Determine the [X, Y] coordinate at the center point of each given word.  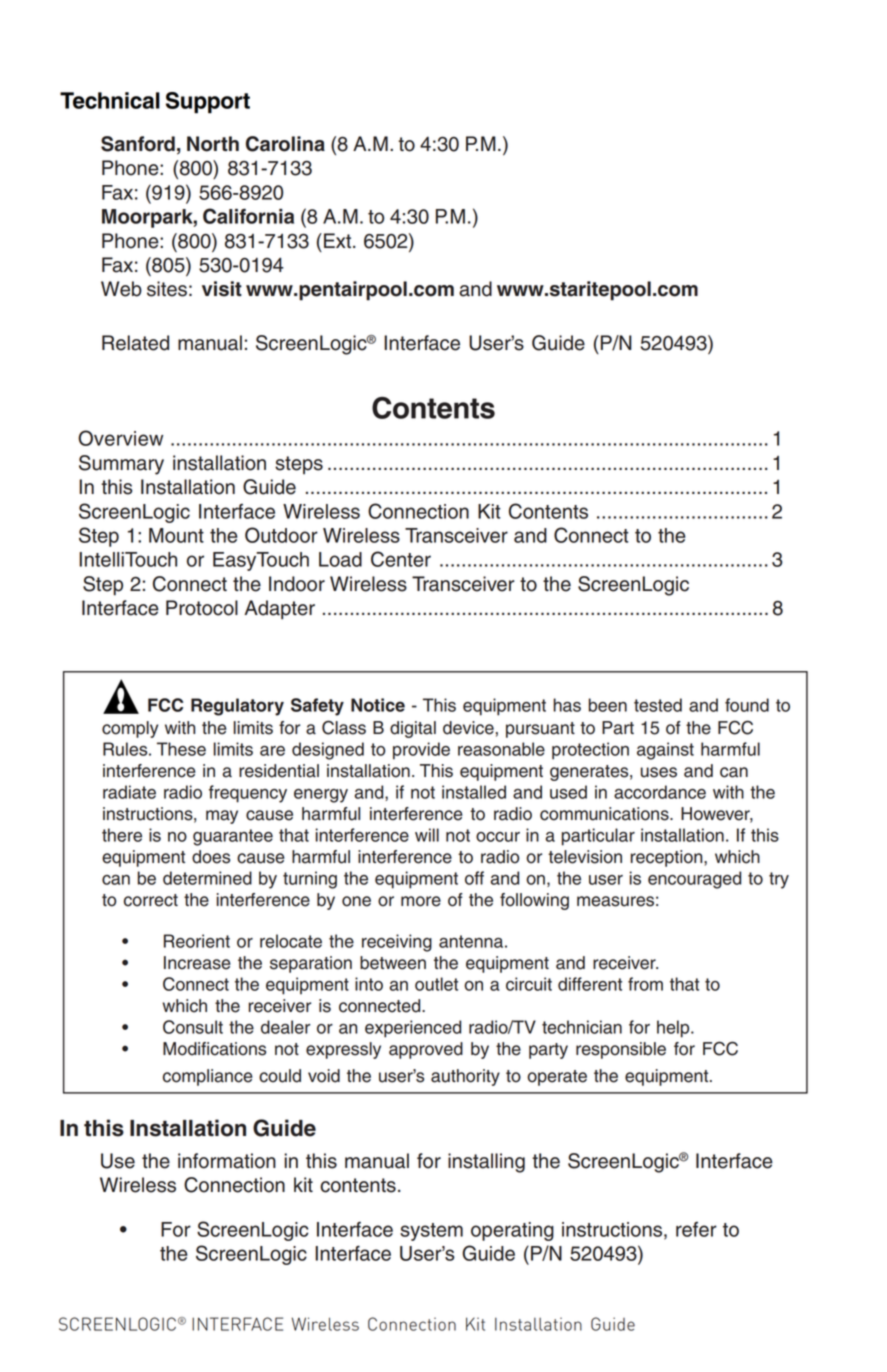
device [468, 728]
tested [658, 705]
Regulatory [237, 707]
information [227, 1161]
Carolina [285, 144]
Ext [339, 240]
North [213, 144]
